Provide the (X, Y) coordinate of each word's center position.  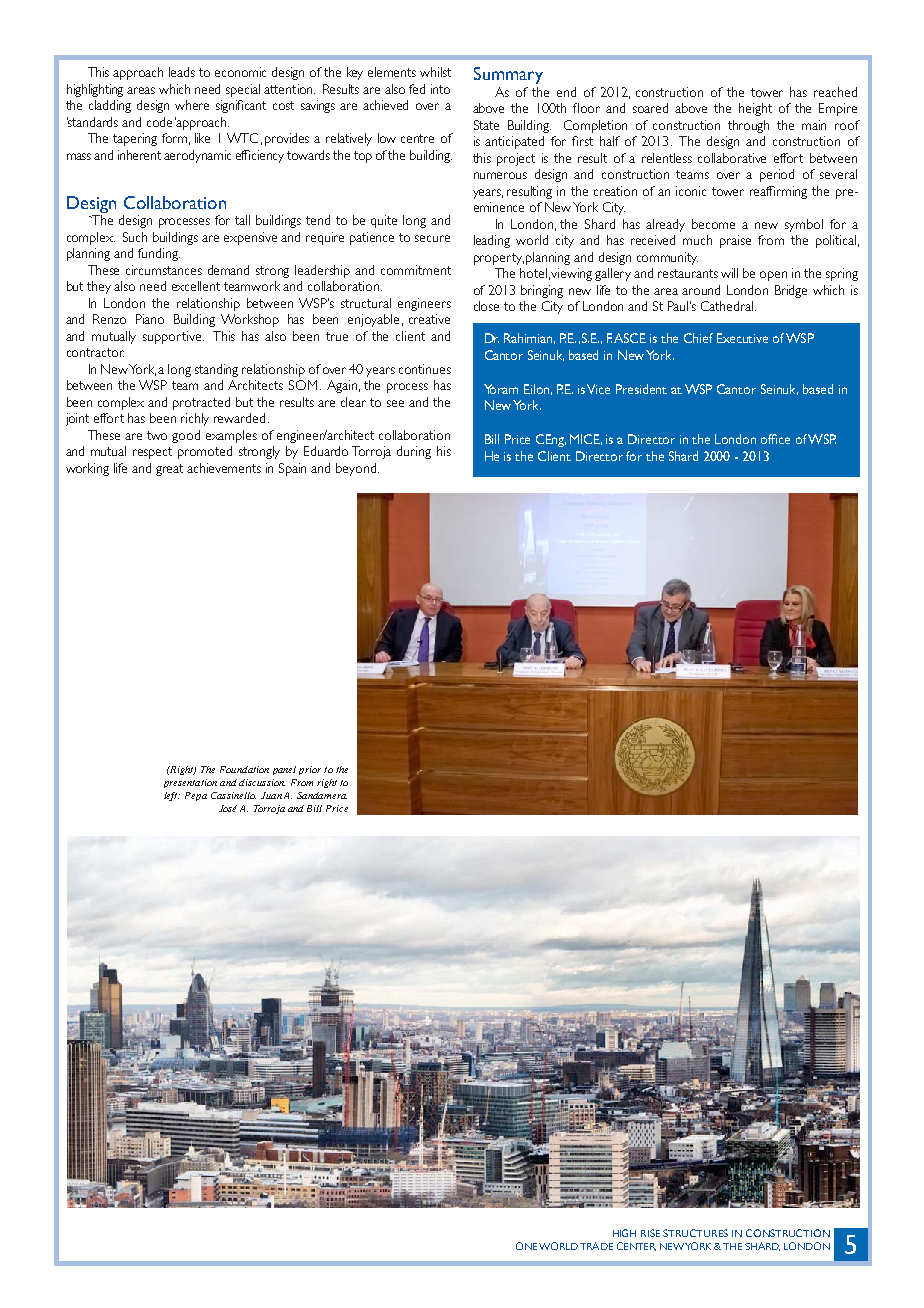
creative (429, 319)
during (414, 452)
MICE (586, 439)
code (159, 122)
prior (310, 770)
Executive (742, 338)
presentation (190, 783)
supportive (173, 337)
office (775, 439)
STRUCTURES (695, 1233)
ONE (526, 1246)
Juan (271, 795)
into (440, 89)
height (755, 109)
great (169, 470)
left (172, 796)
